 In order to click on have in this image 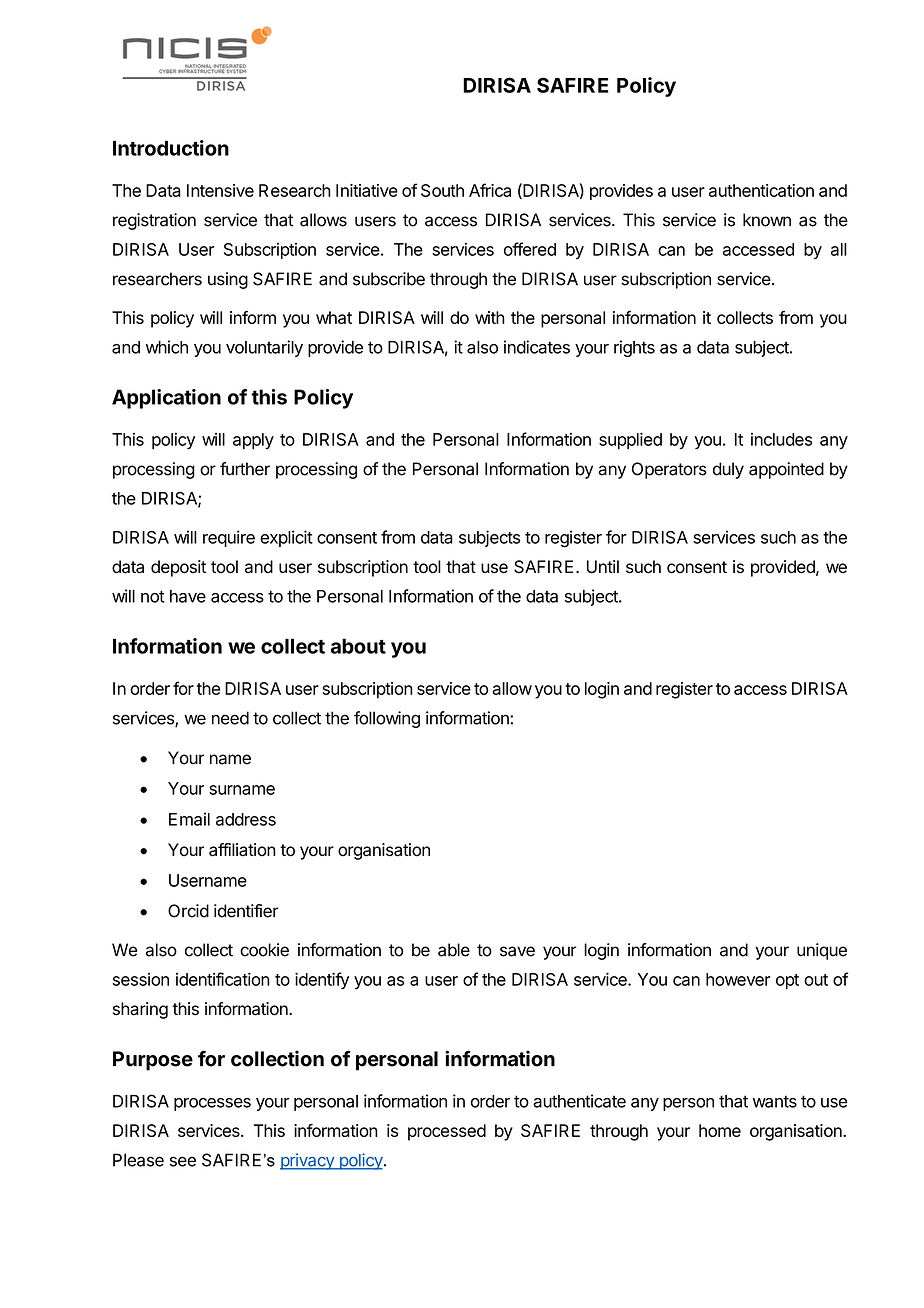, I will do `click(188, 596)`.
